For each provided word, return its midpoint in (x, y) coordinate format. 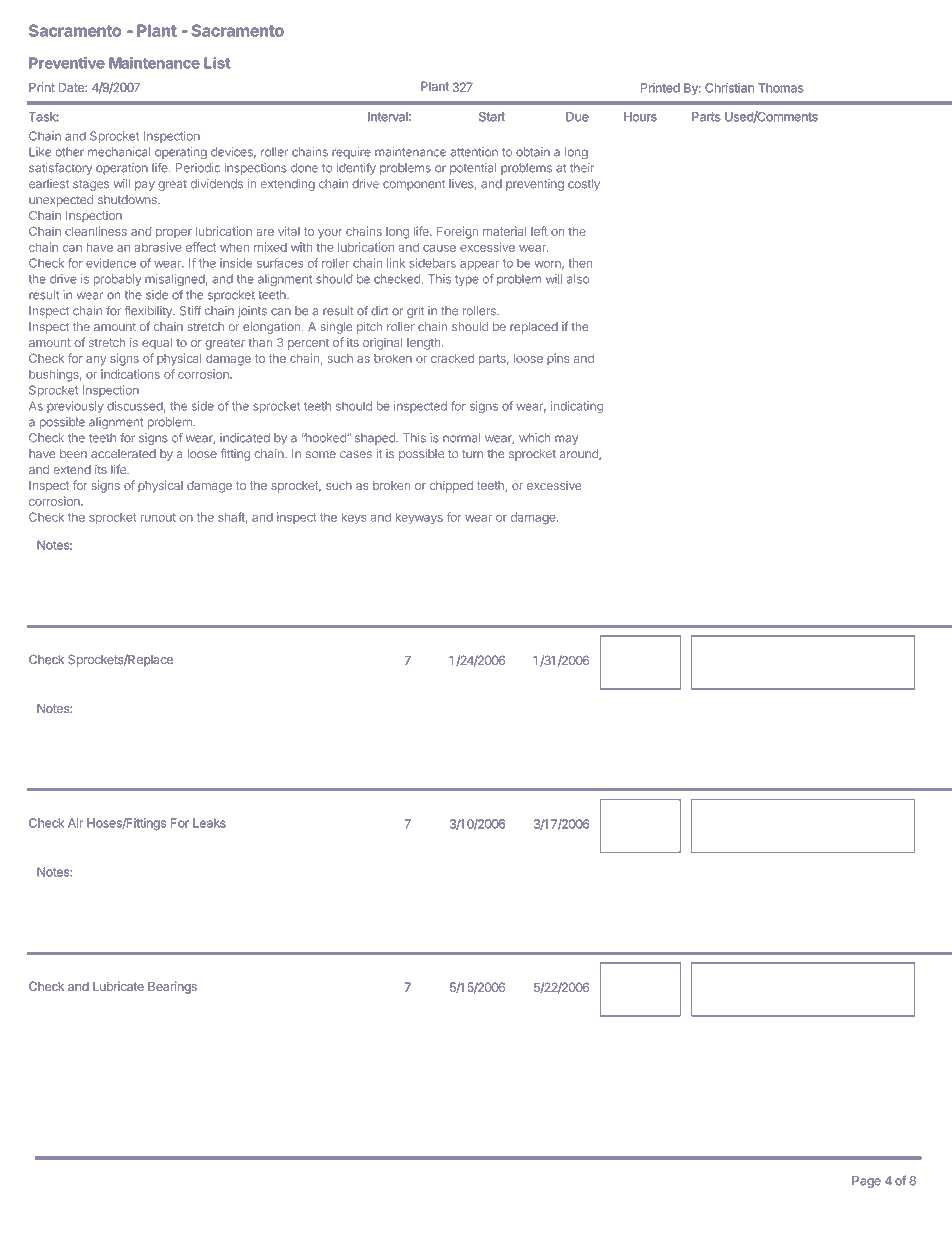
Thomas (781, 88)
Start (492, 117)
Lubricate (118, 986)
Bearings (172, 987)
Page (866, 1182)
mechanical (119, 152)
